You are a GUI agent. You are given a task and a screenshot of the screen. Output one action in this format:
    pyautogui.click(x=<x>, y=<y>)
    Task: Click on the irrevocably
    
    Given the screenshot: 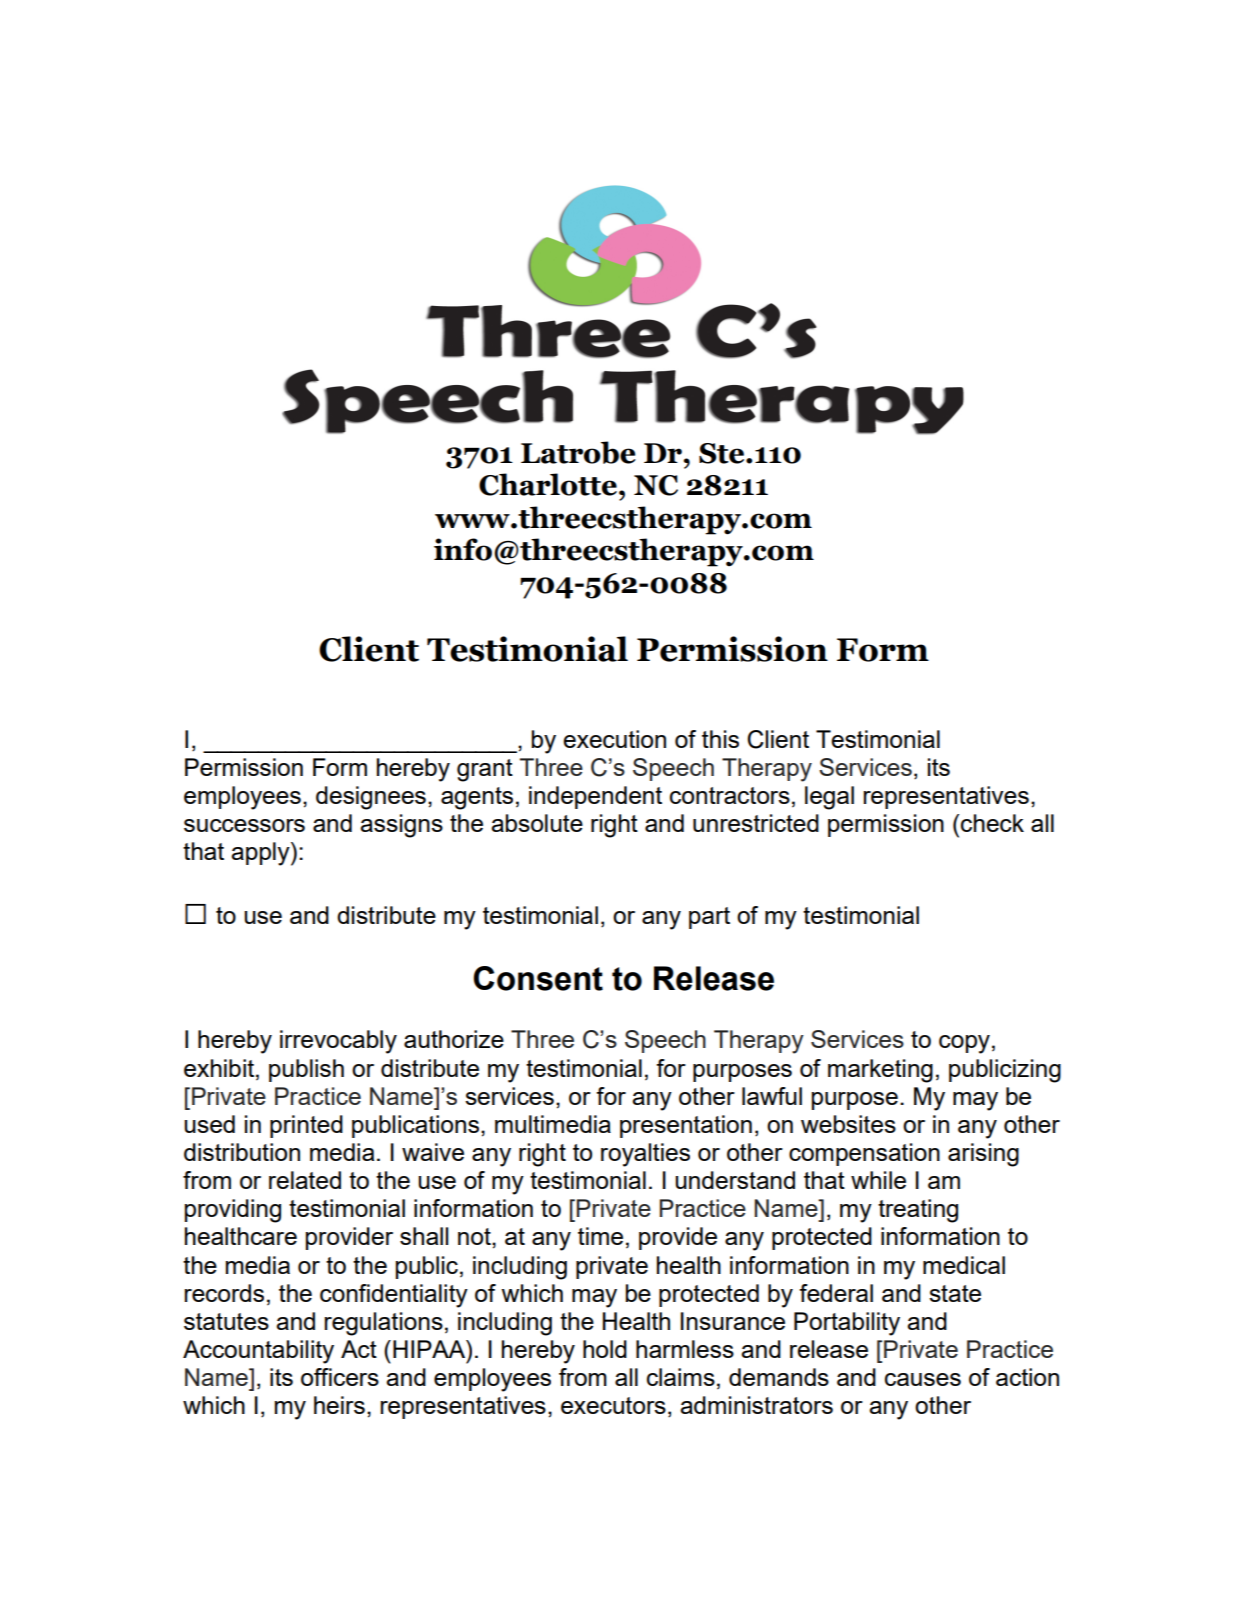 What is the action you would take?
    pyautogui.click(x=338, y=1042)
